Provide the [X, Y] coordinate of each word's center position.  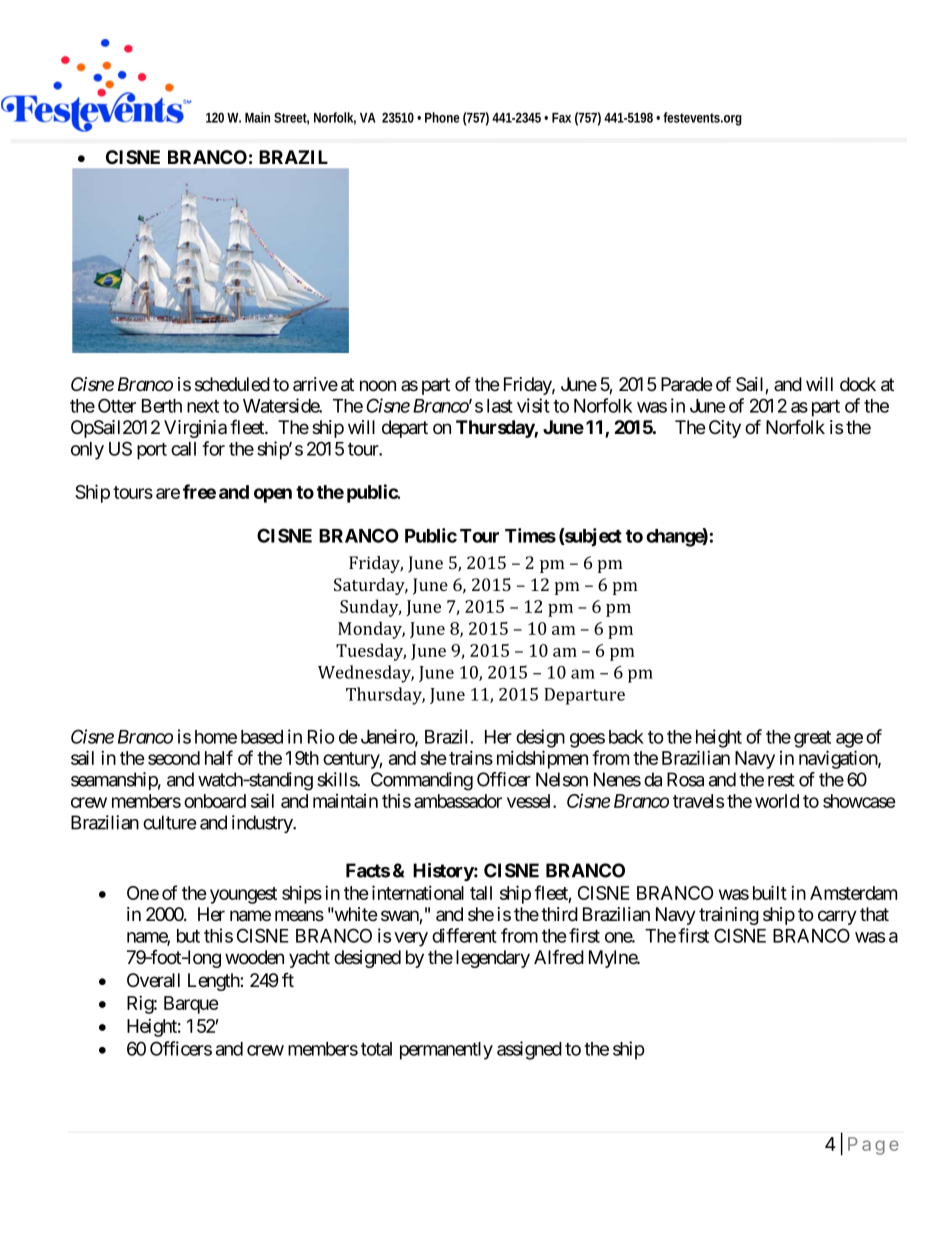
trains [471, 757]
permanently [446, 1051]
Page [873, 1146]
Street [291, 118]
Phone [442, 117]
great [812, 739]
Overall [153, 980]
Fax [561, 118]
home [216, 737]
